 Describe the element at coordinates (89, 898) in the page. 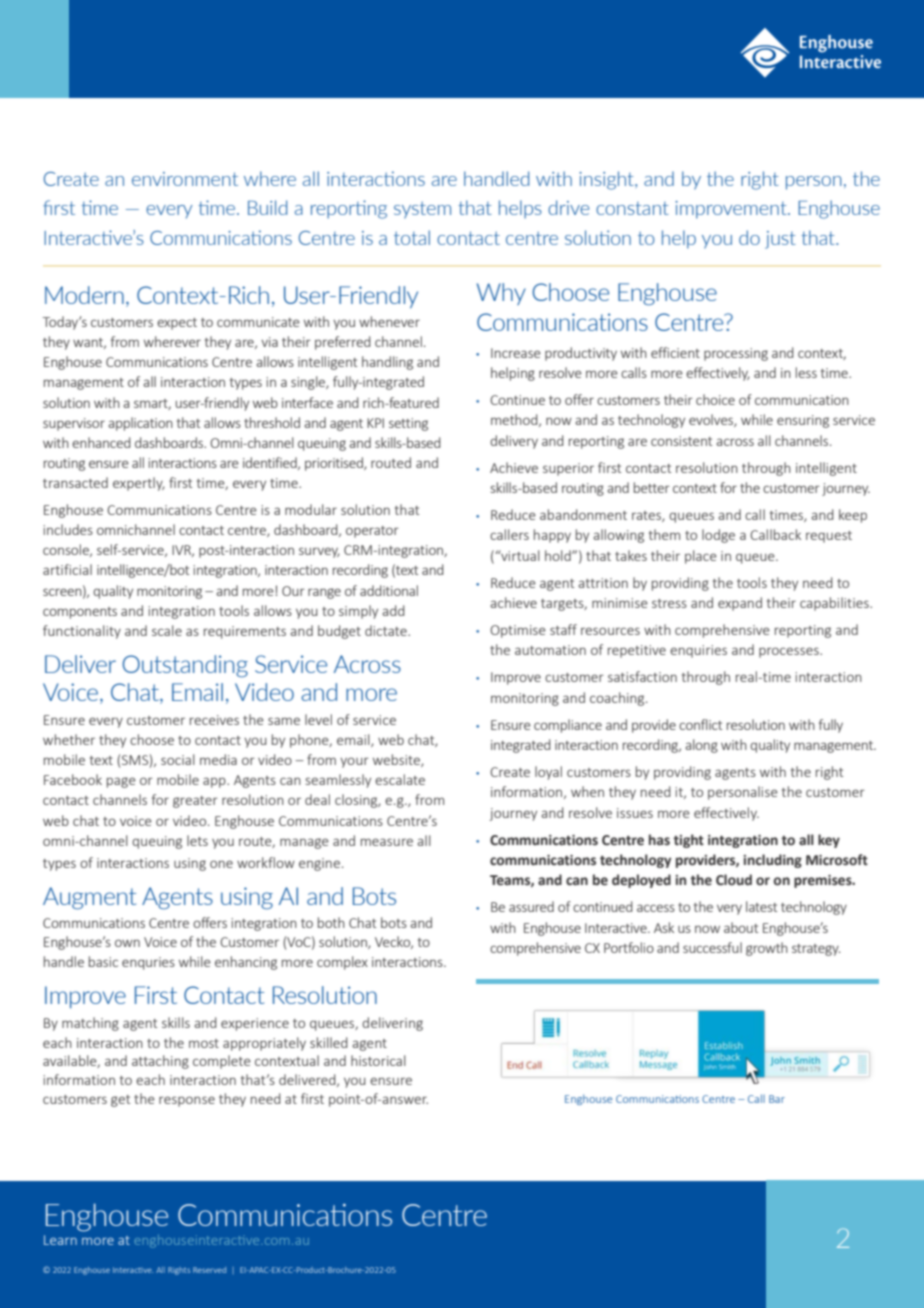

I see `Augment` at that location.
